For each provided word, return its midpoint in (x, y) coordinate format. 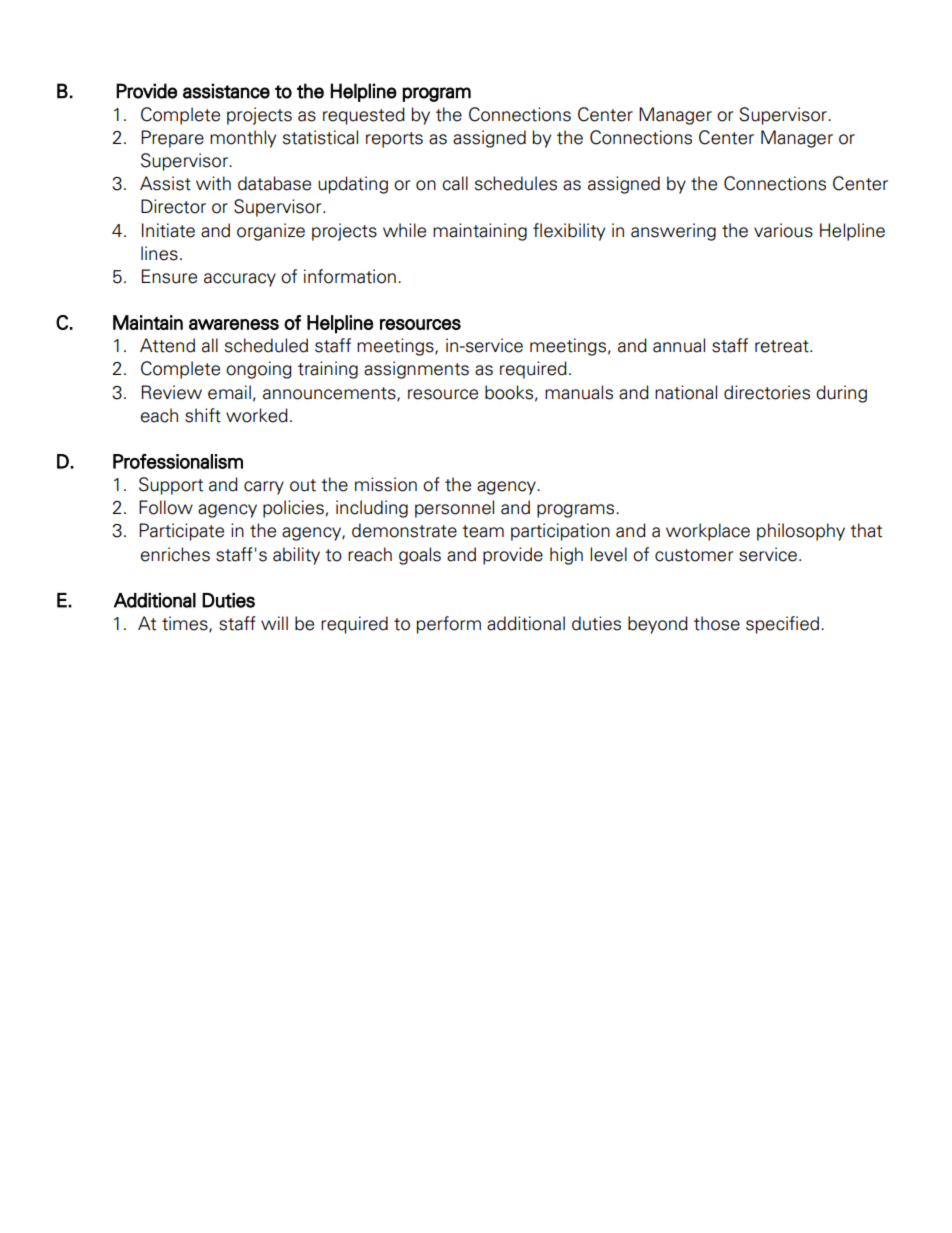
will (274, 623)
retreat (783, 346)
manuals (579, 392)
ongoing (259, 370)
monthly (243, 139)
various (783, 230)
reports (394, 140)
